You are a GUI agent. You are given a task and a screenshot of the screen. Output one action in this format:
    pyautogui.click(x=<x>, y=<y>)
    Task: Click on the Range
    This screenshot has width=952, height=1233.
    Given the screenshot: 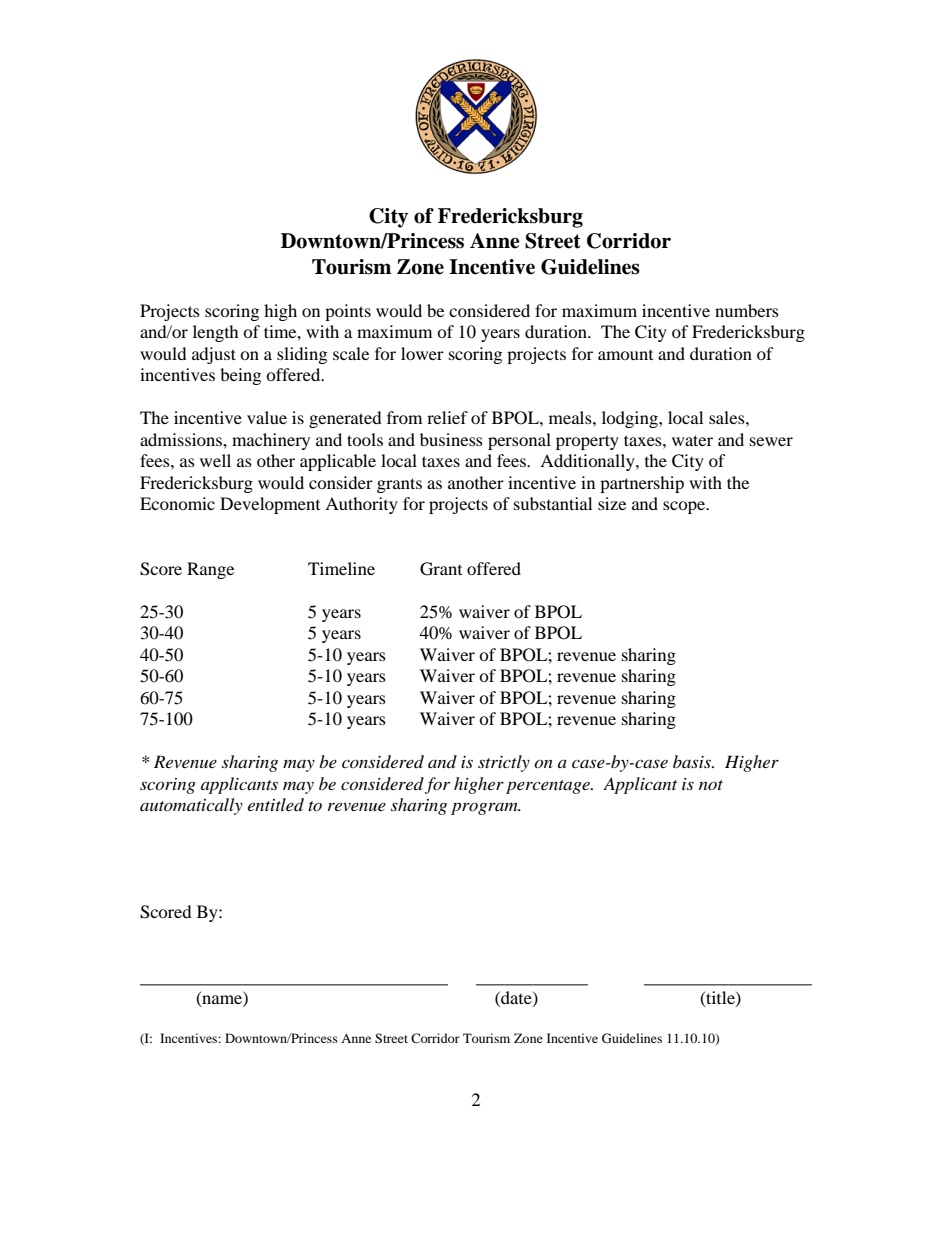 What is the action you would take?
    pyautogui.click(x=210, y=570)
